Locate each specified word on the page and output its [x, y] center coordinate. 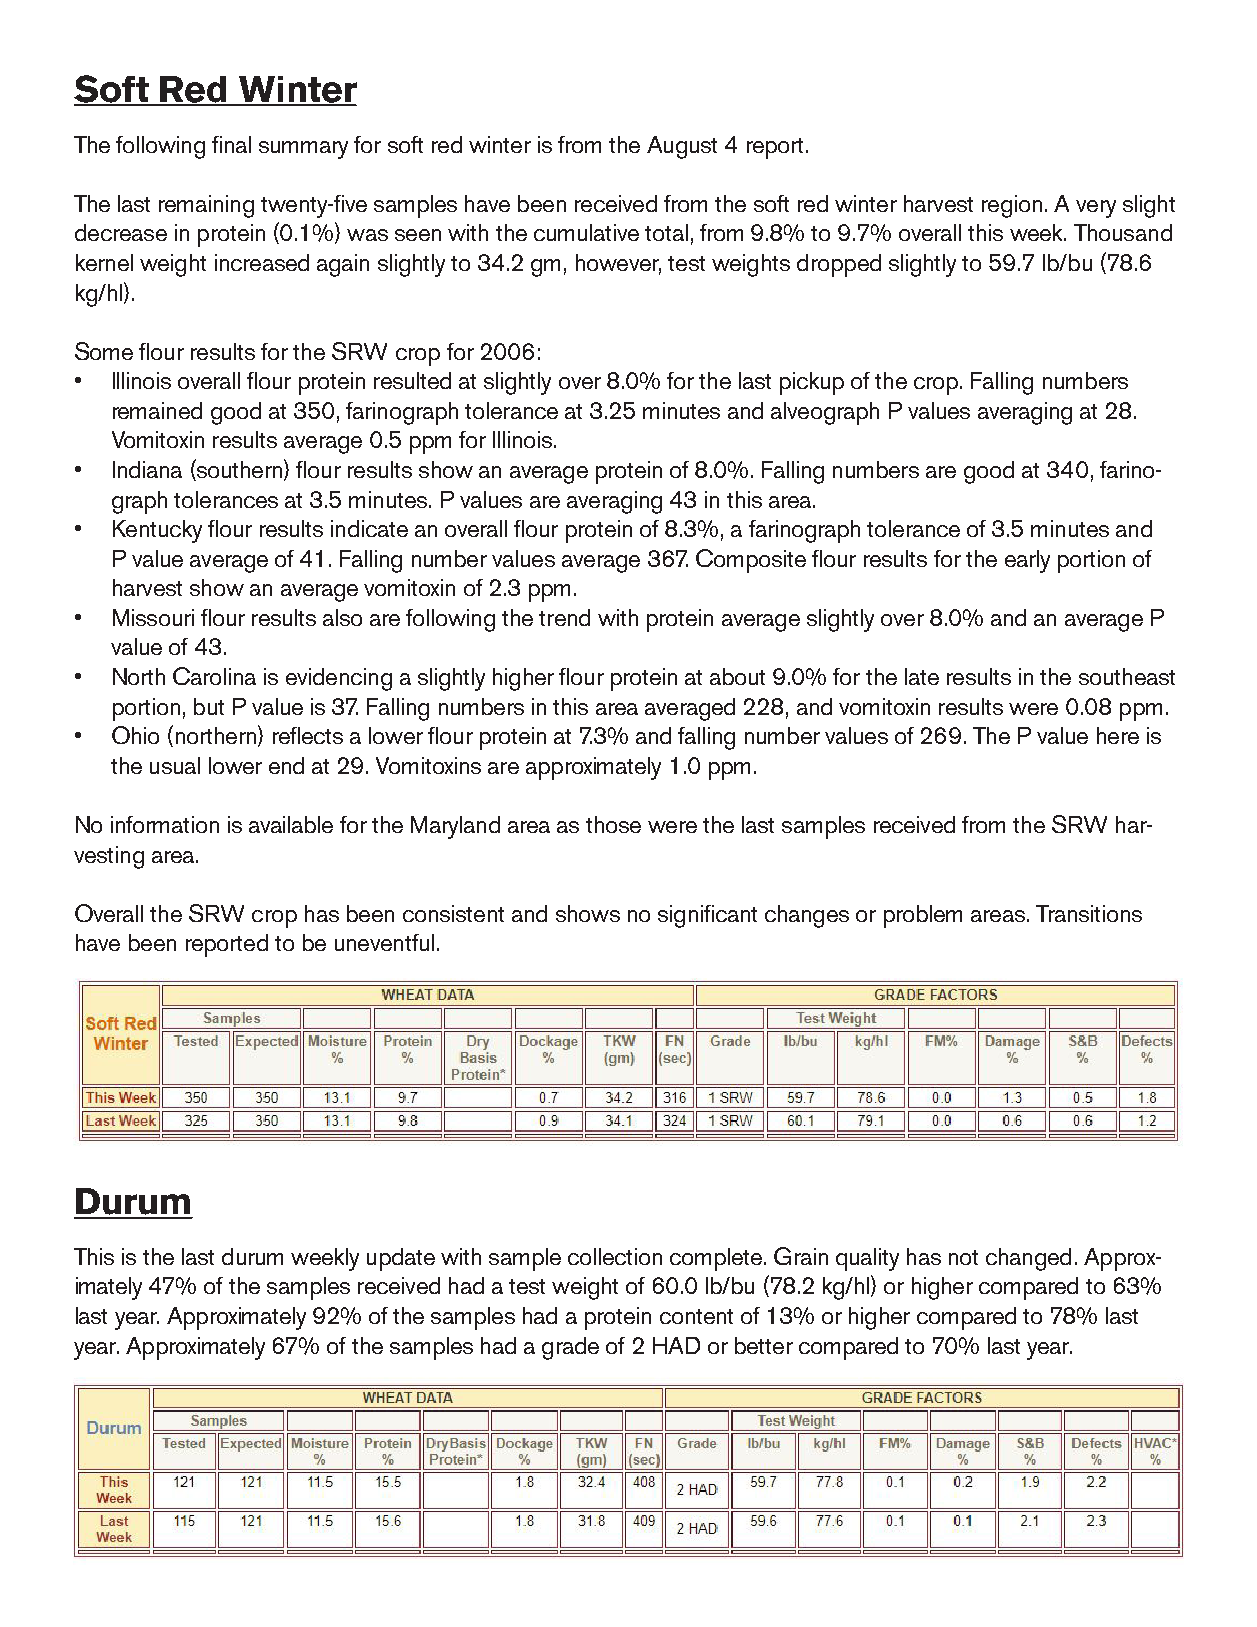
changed [1028, 1259]
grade [570, 1348]
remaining [206, 206]
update [401, 1259]
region [1012, 206]
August [682, 147]
